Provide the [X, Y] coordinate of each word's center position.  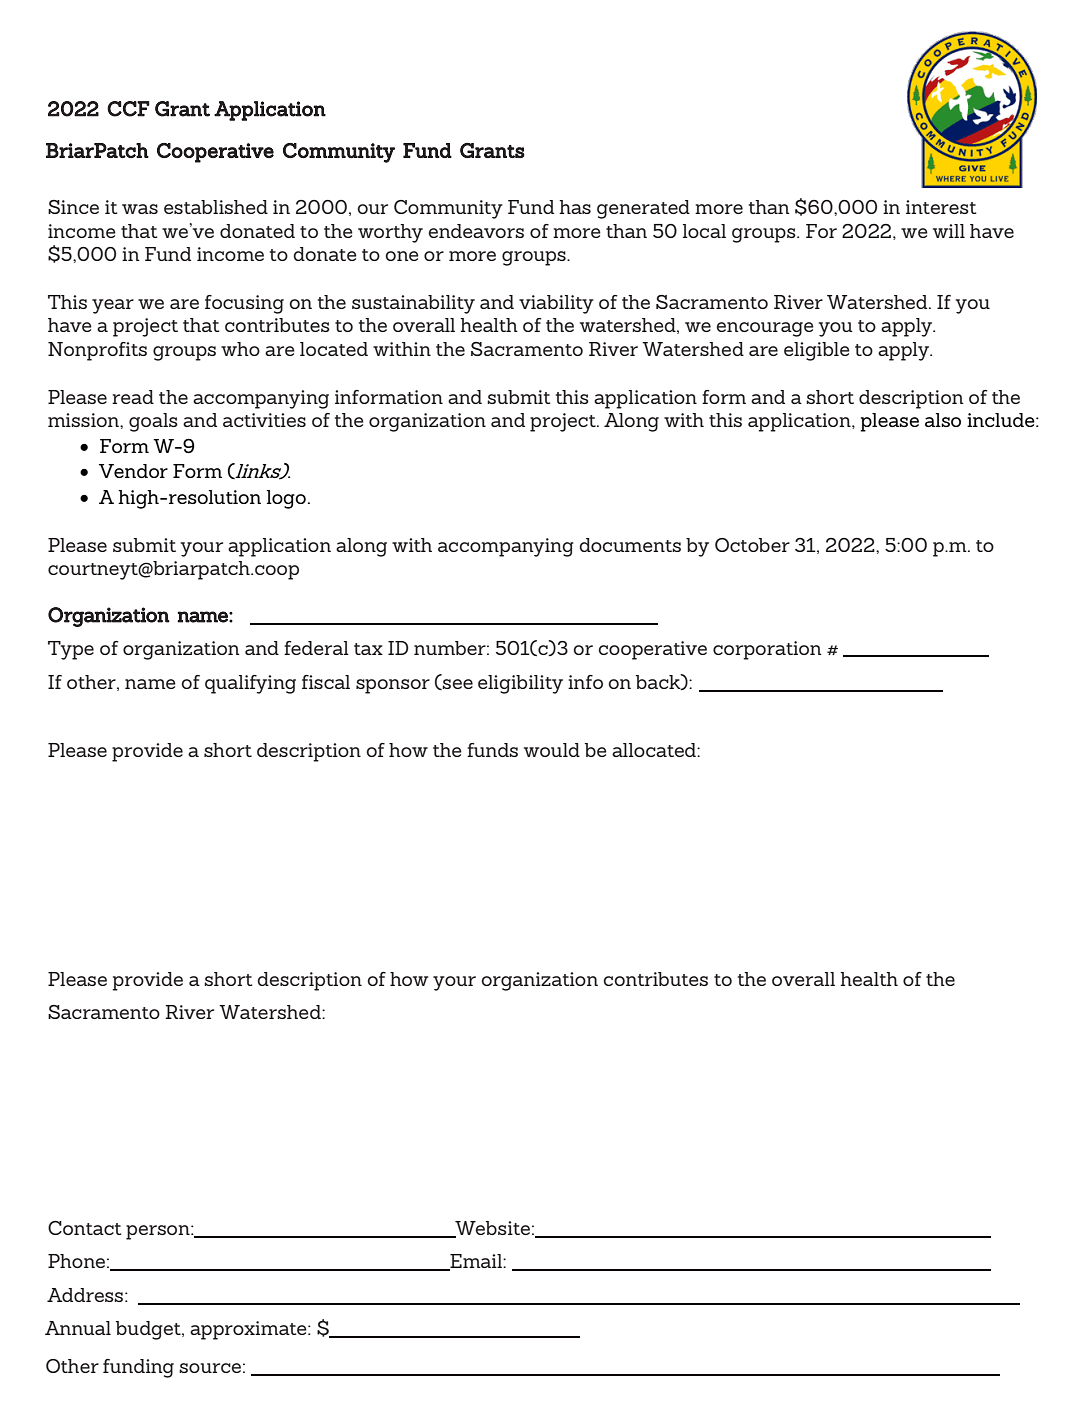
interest [941, 207]
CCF [128, 109]
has [575, 207]
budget [149, 1330]
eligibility [520, 684]
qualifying [250, 684]
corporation [767, 650]
